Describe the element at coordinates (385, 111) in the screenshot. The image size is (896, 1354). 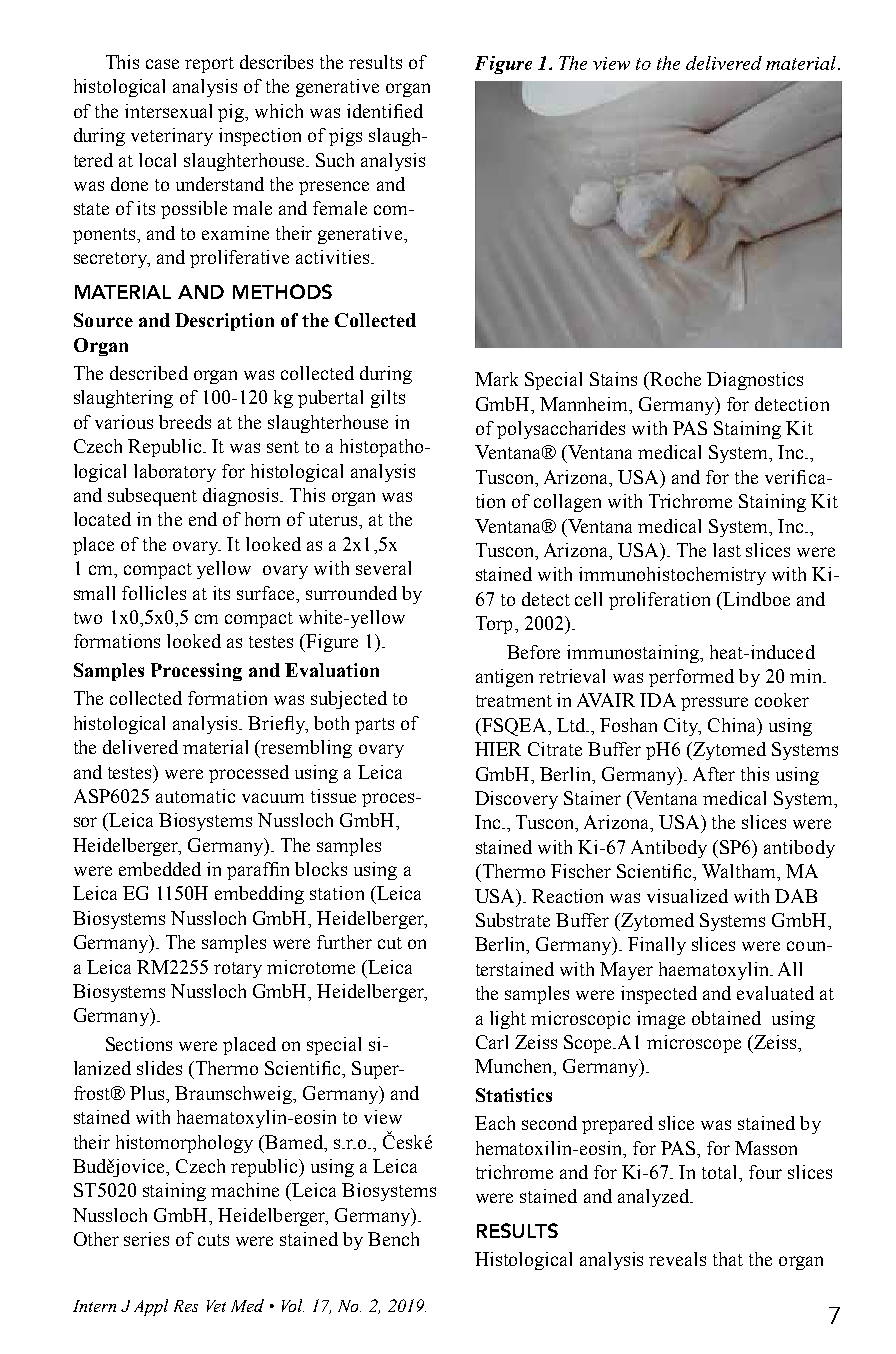
I see `identified` at that location.
